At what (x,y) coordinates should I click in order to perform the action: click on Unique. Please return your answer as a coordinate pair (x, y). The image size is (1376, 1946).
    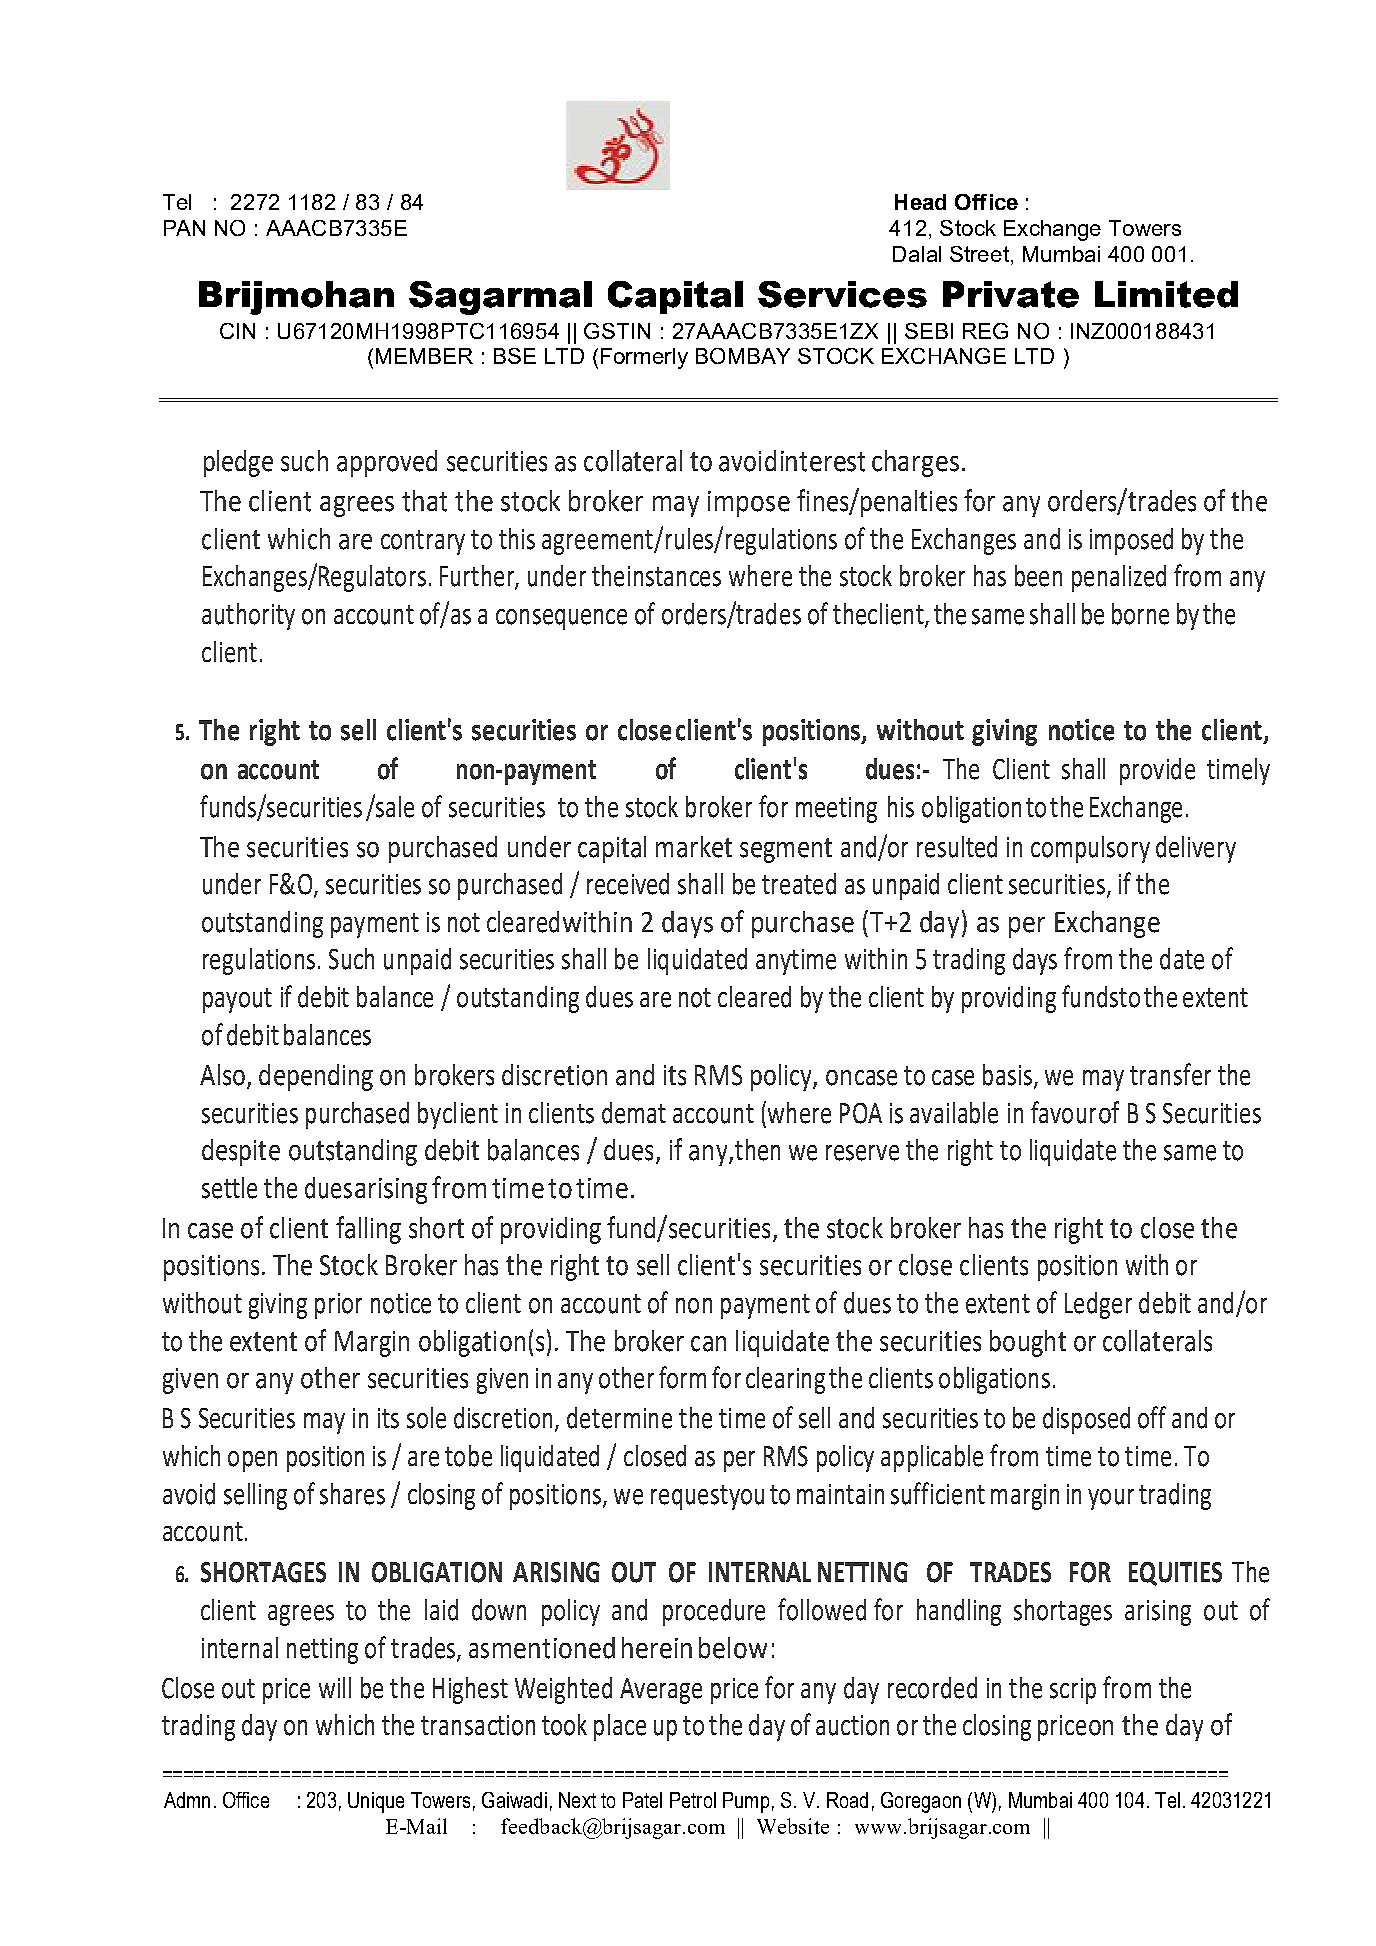
    Looking at the image, I should click on (376, 1802).
